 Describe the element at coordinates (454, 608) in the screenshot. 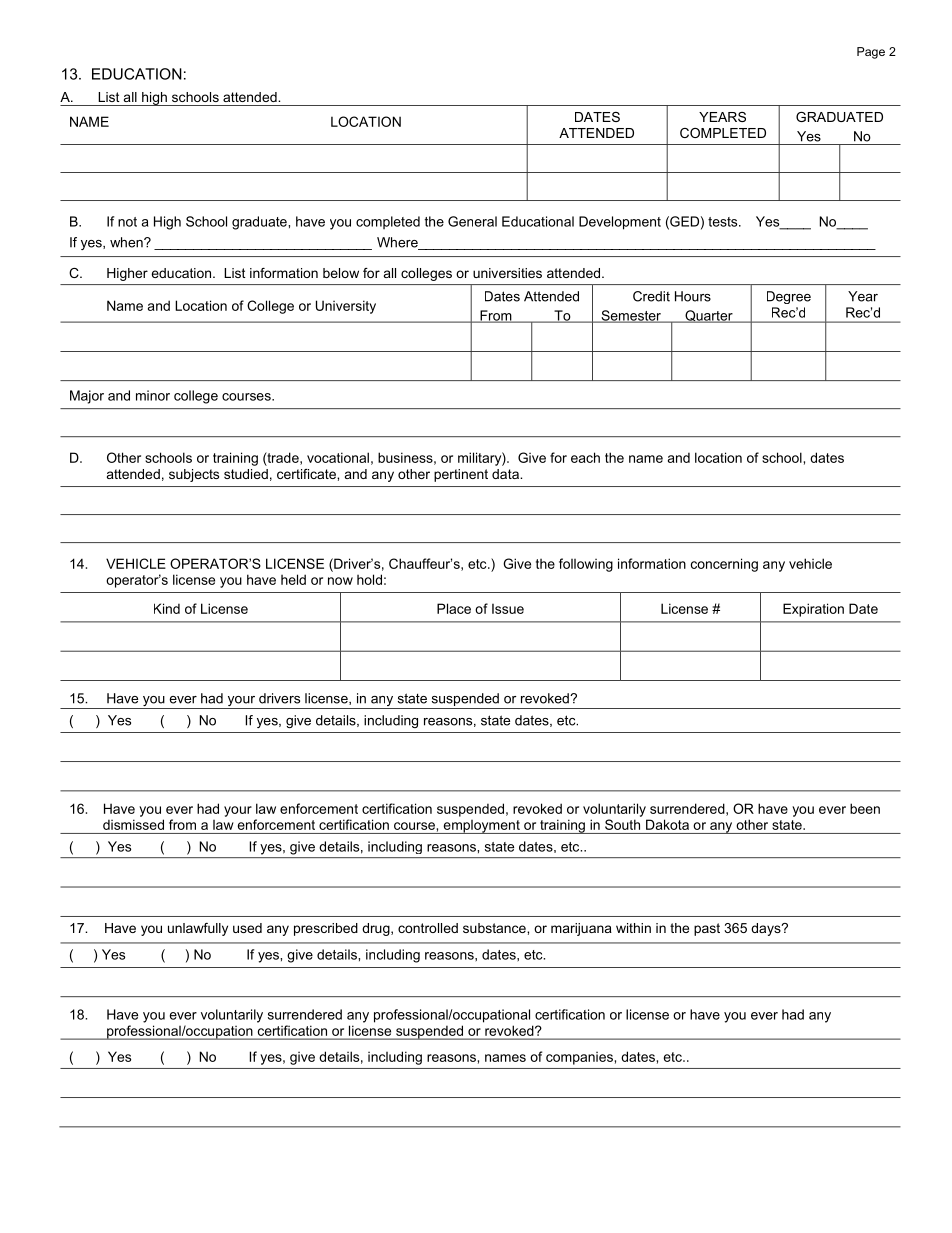

I see `Place` at that location.
